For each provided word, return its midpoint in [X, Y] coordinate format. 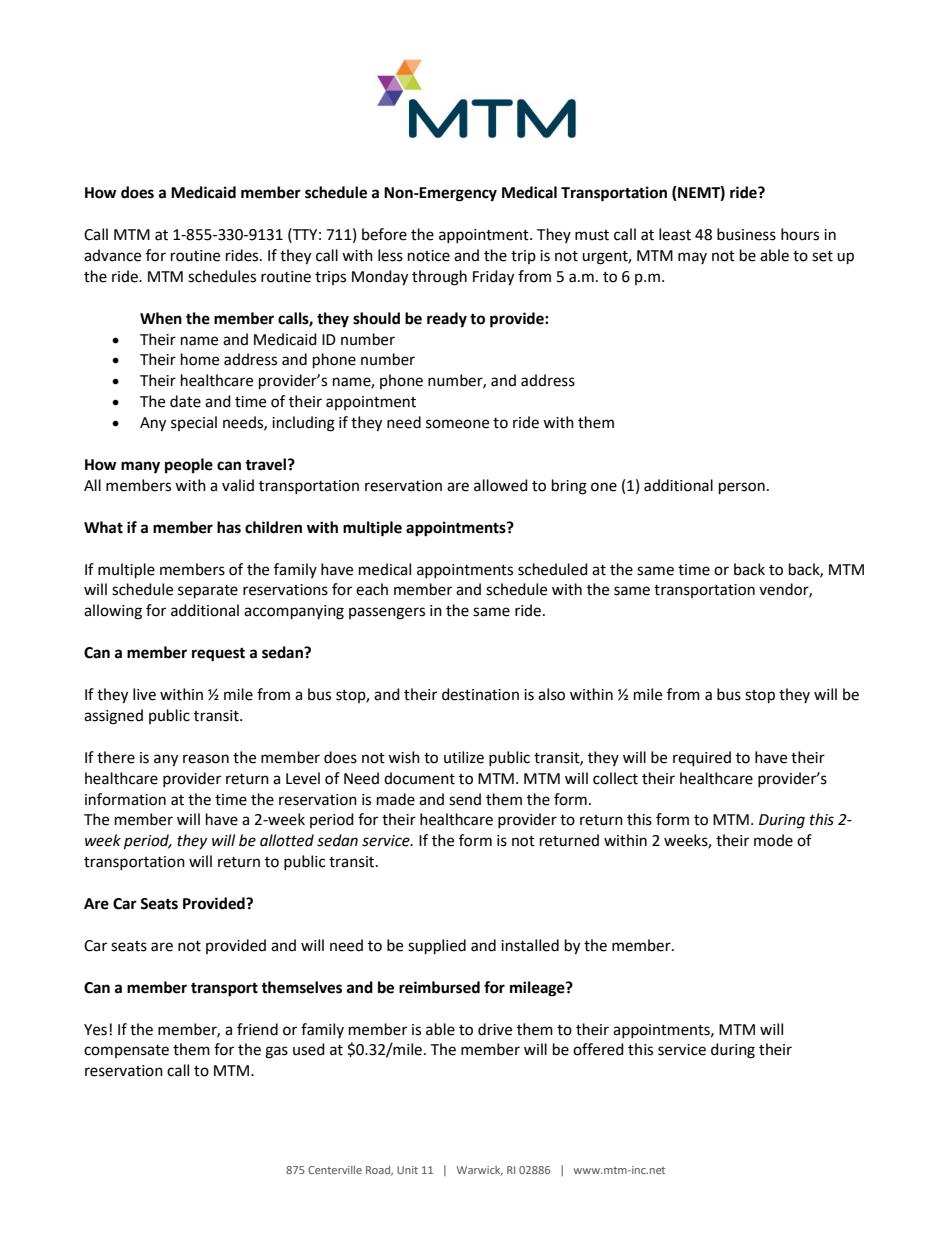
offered [598, 1049]
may [692, 258]
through [439, 278]
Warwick [480, 1171]
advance [112, 255]
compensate [126, 1051]
